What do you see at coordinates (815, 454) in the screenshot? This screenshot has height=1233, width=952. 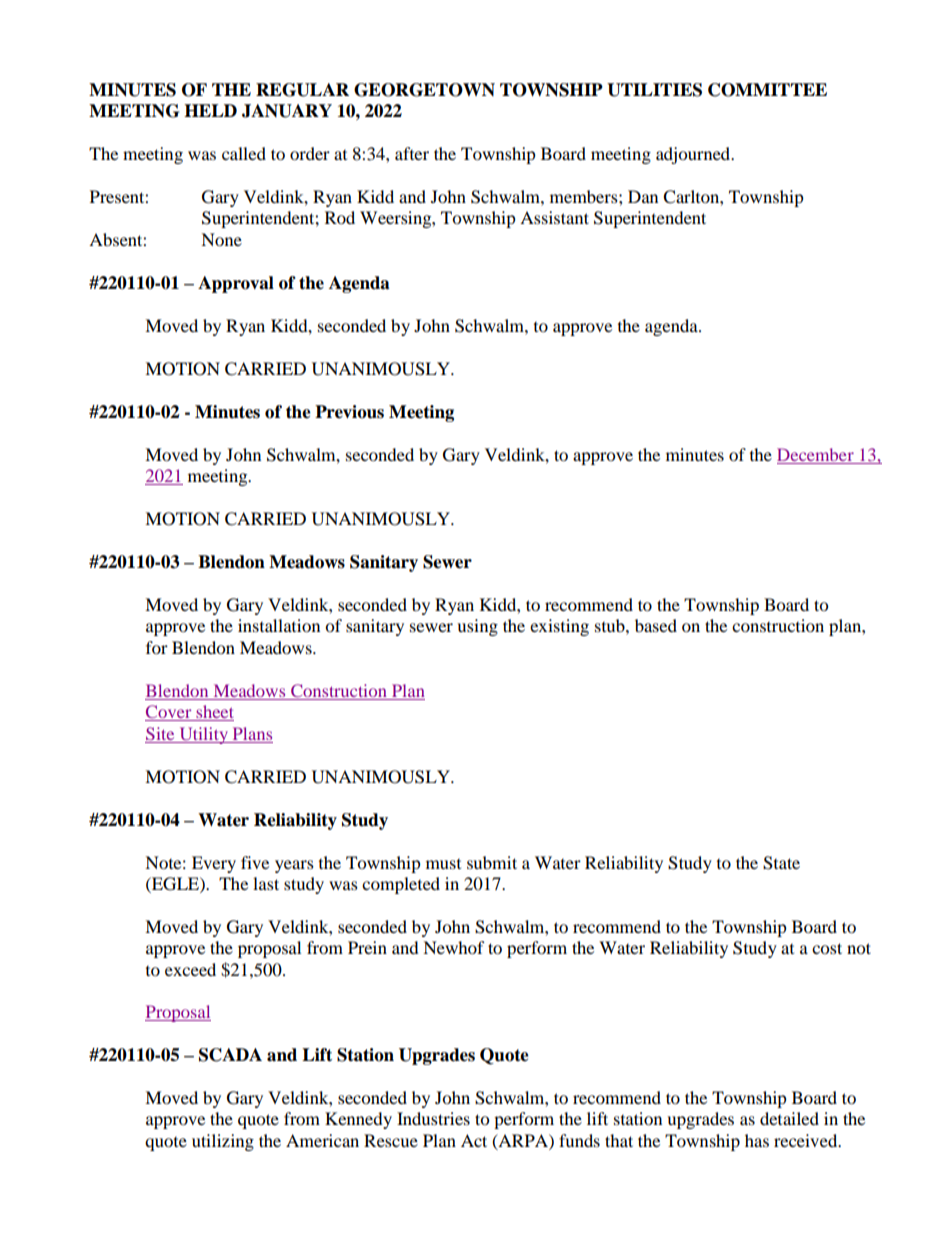 I see `December` at bounding box center [815, 454].
